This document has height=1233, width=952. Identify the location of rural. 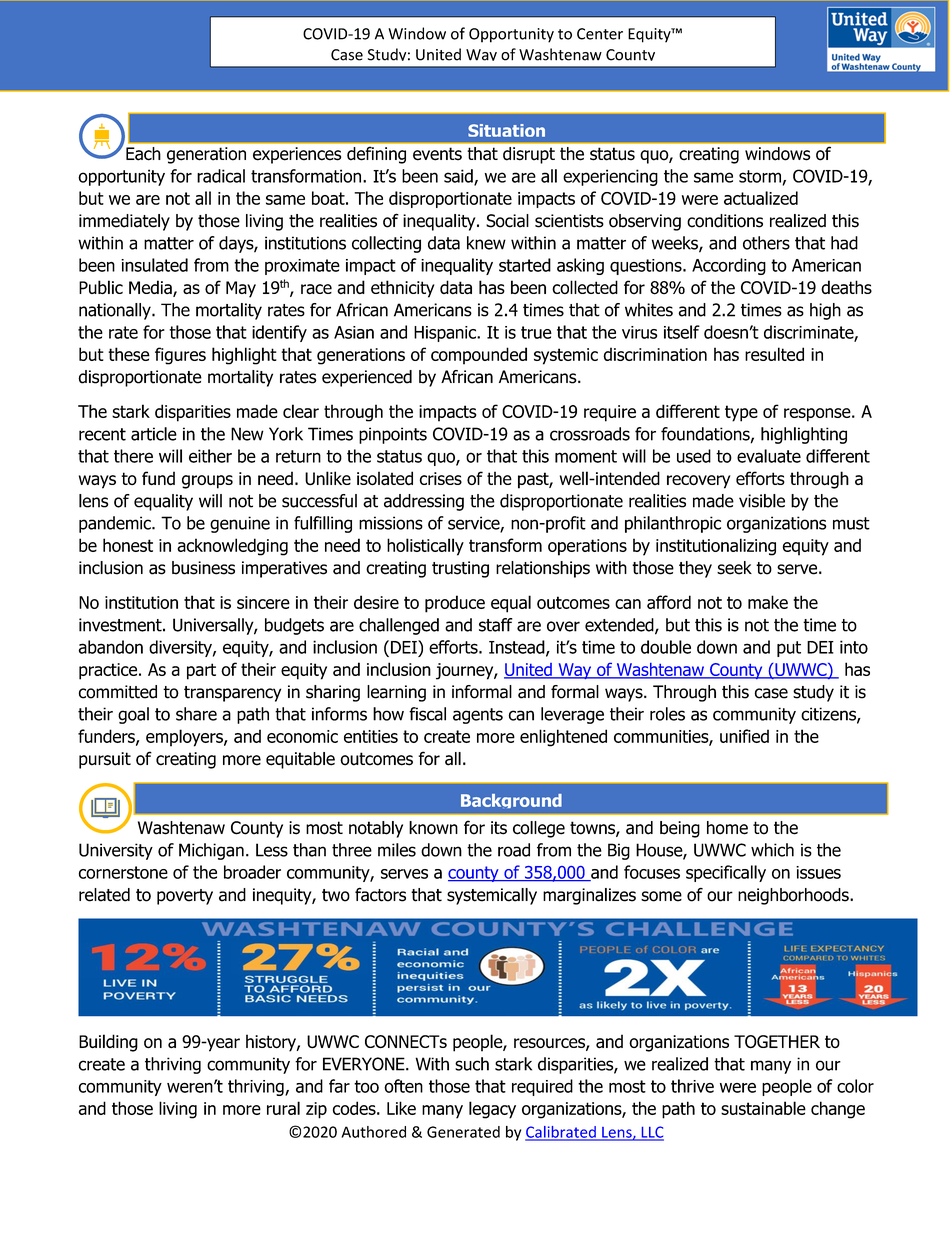
(283, 1108).
